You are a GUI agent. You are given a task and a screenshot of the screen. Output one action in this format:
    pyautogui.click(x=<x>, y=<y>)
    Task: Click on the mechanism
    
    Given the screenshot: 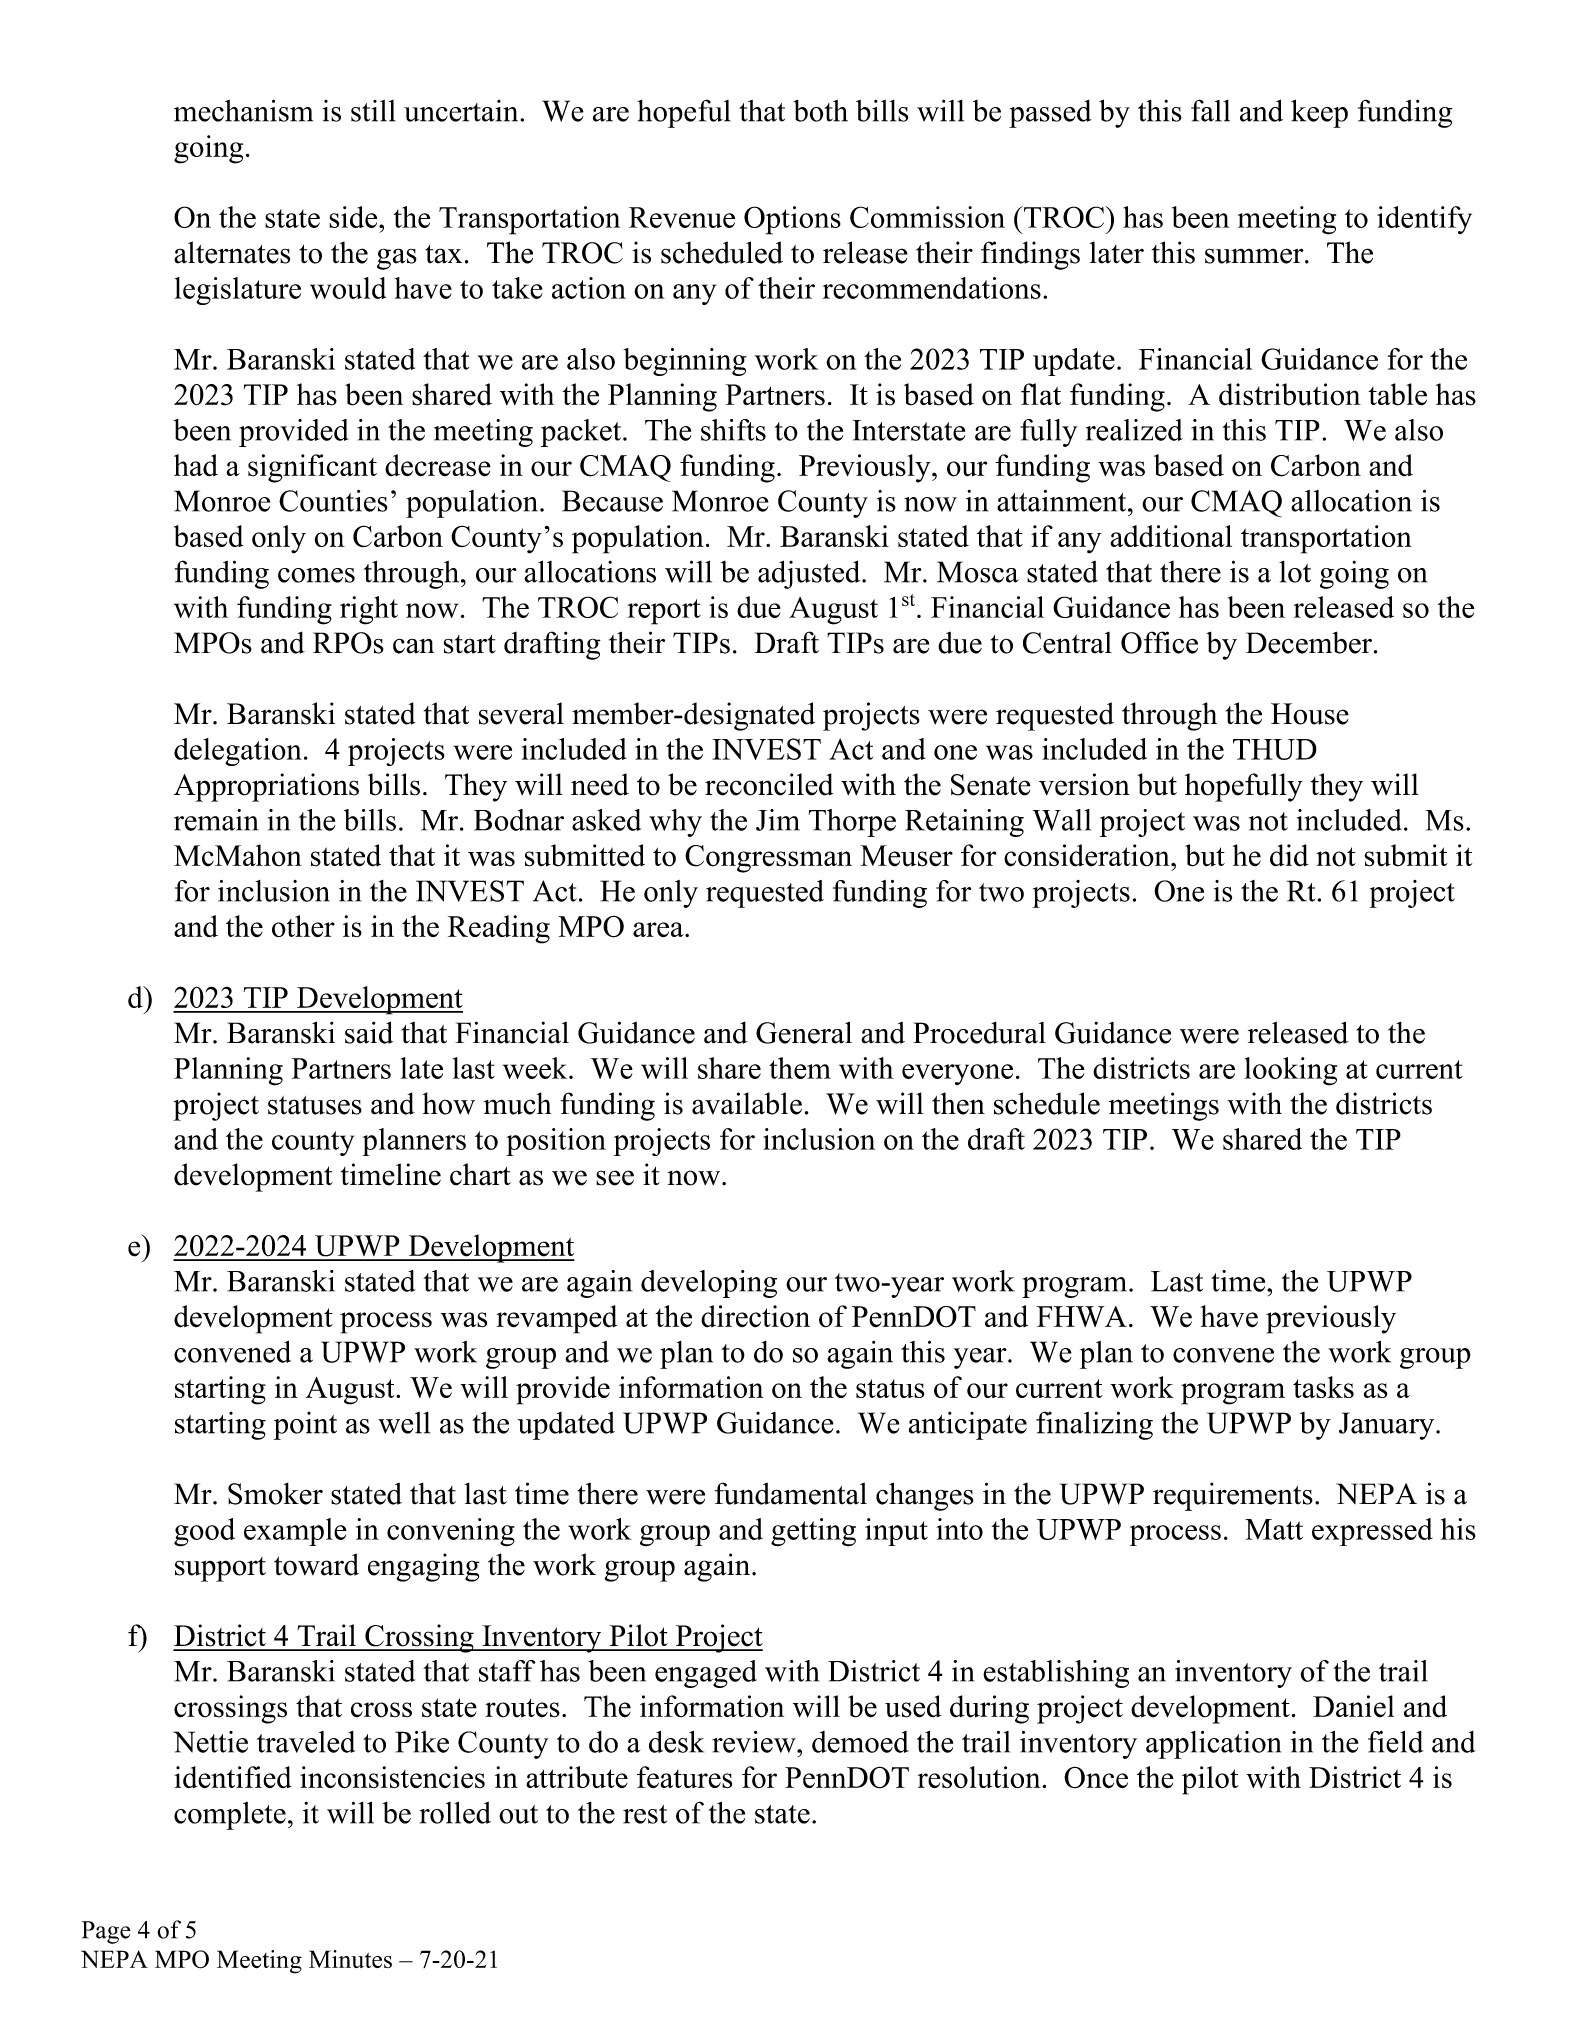 What is the action you would take?
    pyautogui.click(x=243, y=110)
